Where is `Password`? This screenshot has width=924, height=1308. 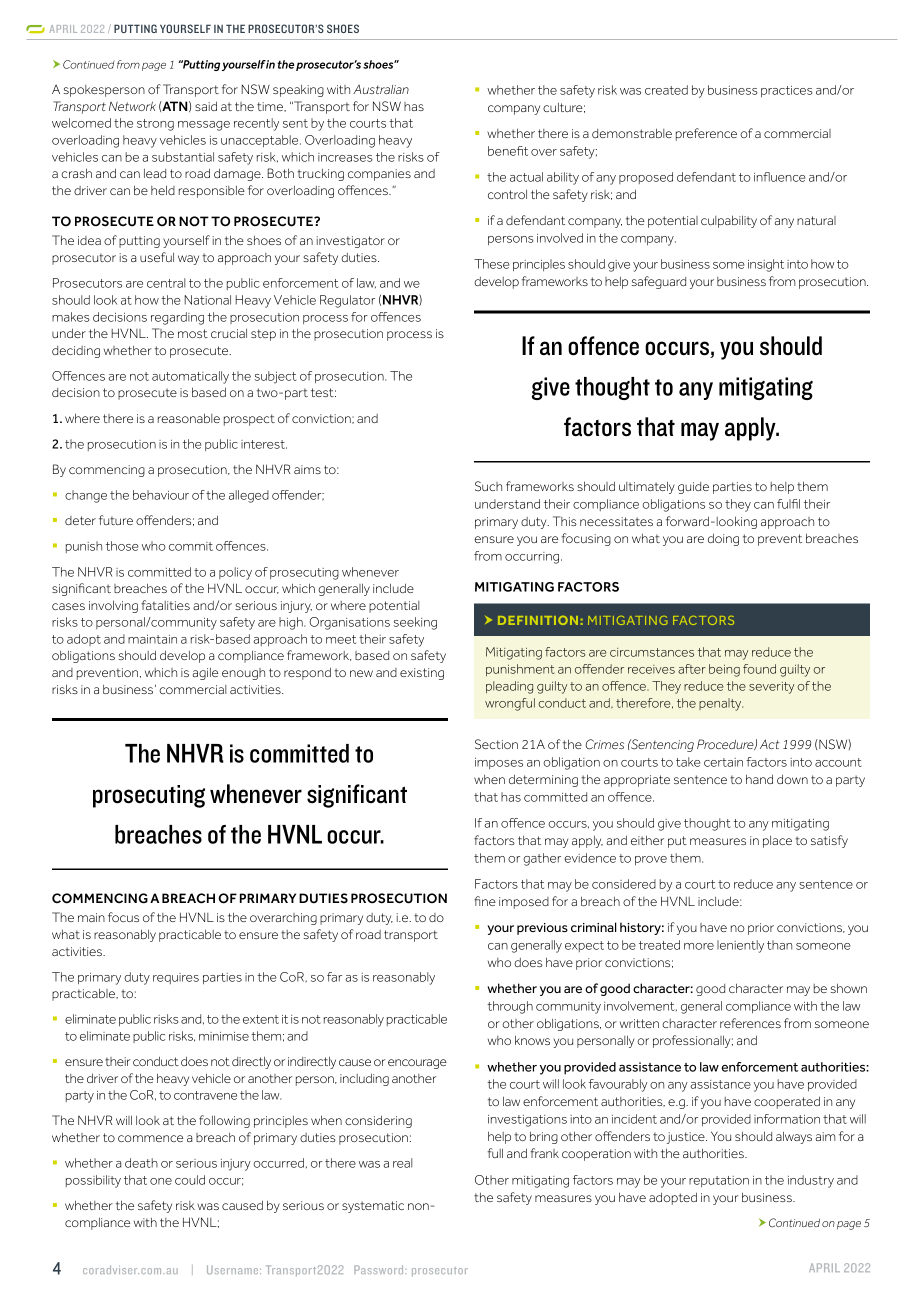 Password is located at coordinates (380, 1269).
